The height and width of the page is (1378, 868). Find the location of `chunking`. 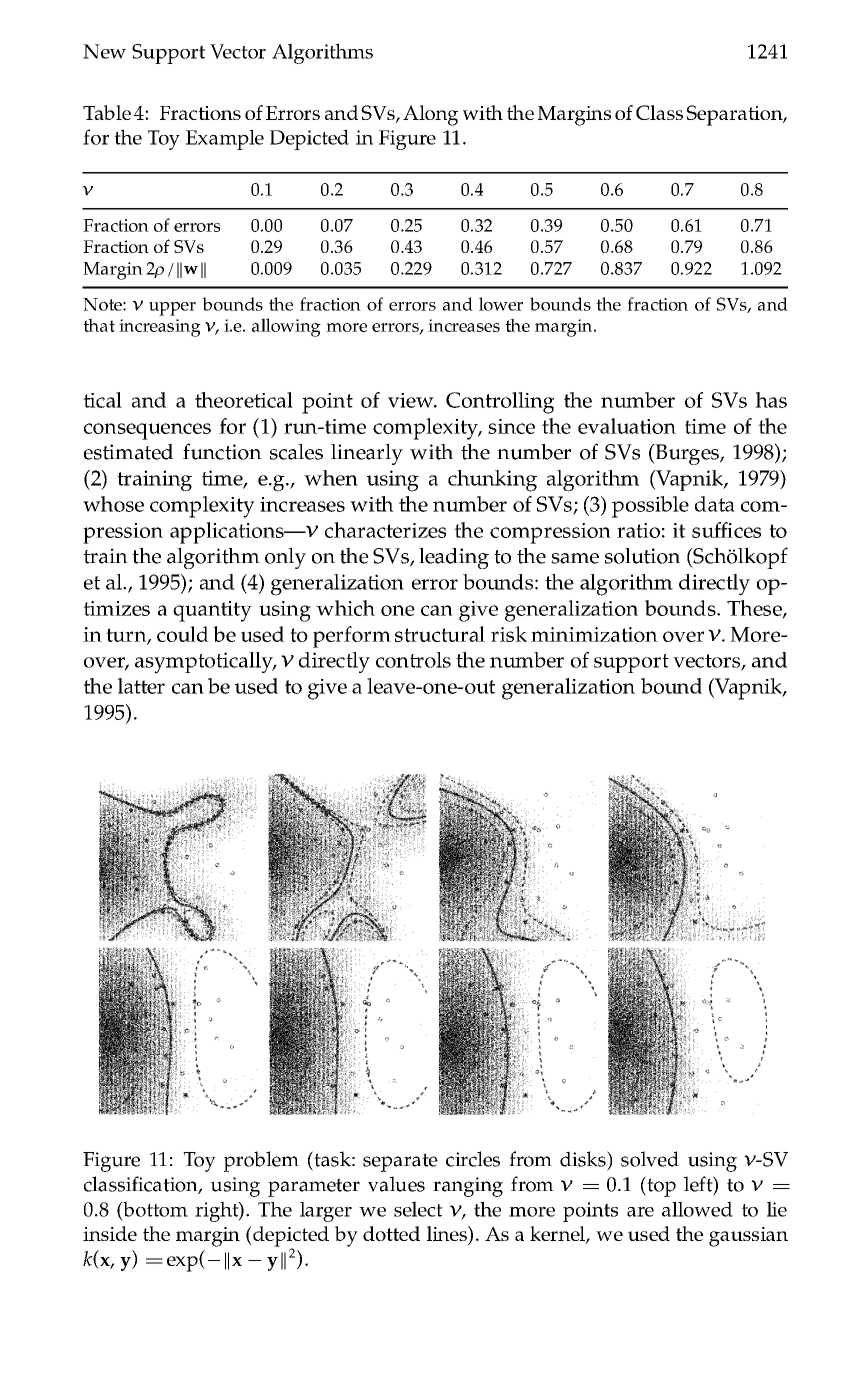

chunking is located at coordinates (492, 481).
